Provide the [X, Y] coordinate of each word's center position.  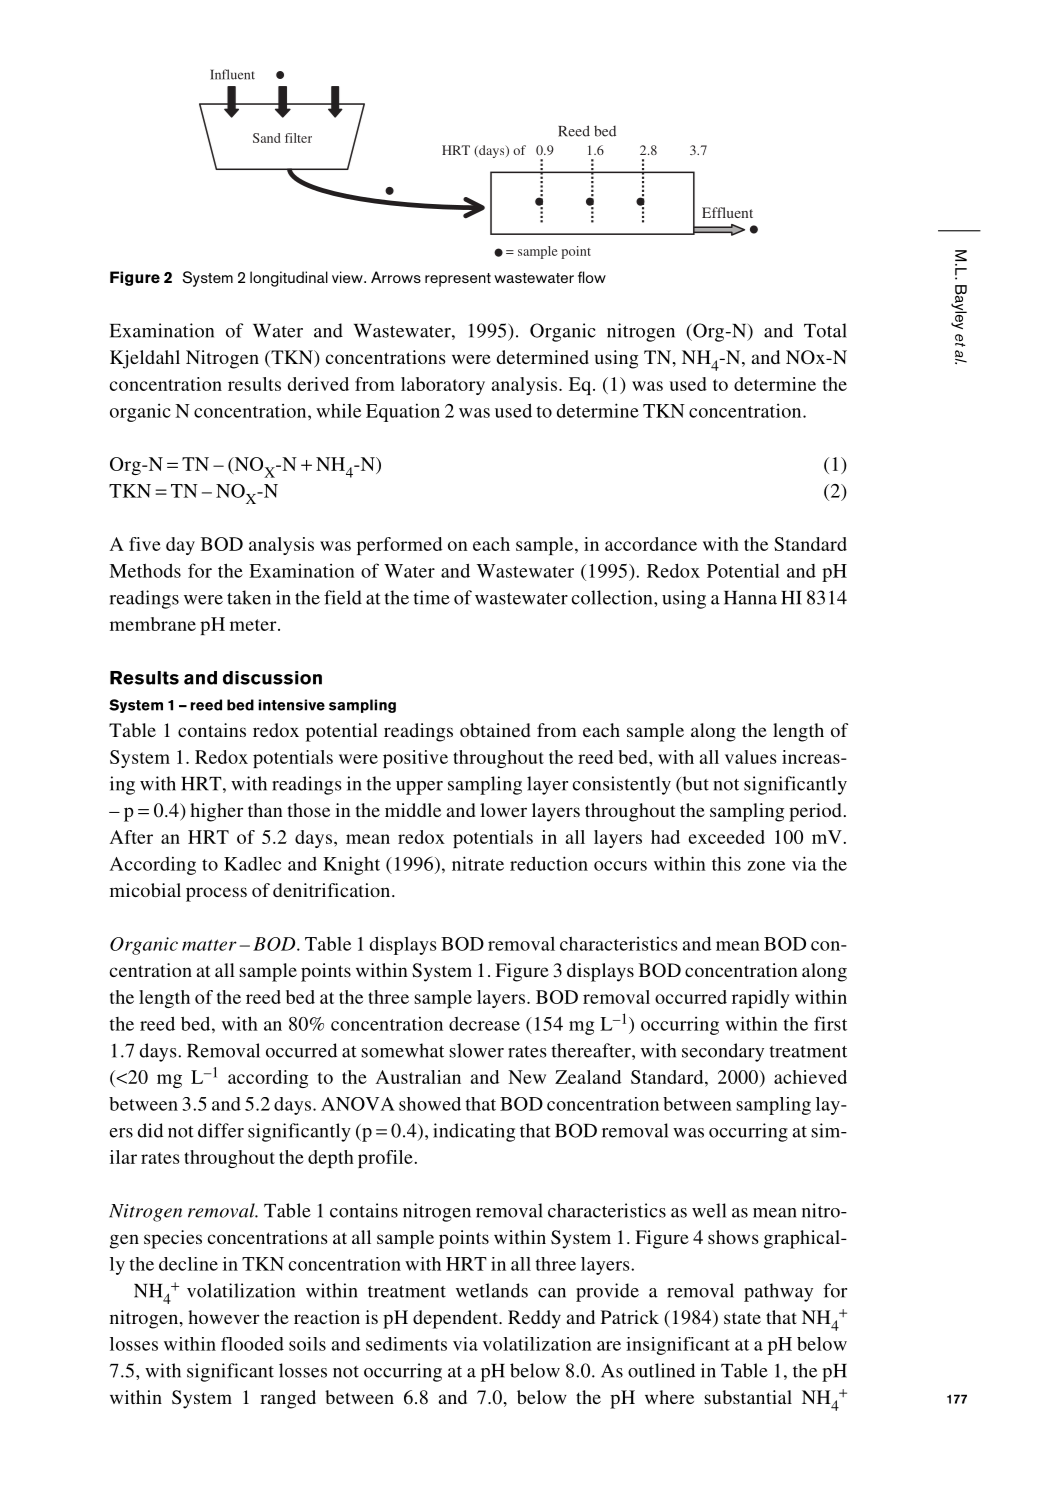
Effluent [727, 212]
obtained [495, 730]
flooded [252, 1344]
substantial [748, 1397]
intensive [291, 705]
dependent [456, 1319]
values [751, 757]
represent [458, 280]
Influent [232, 74]
